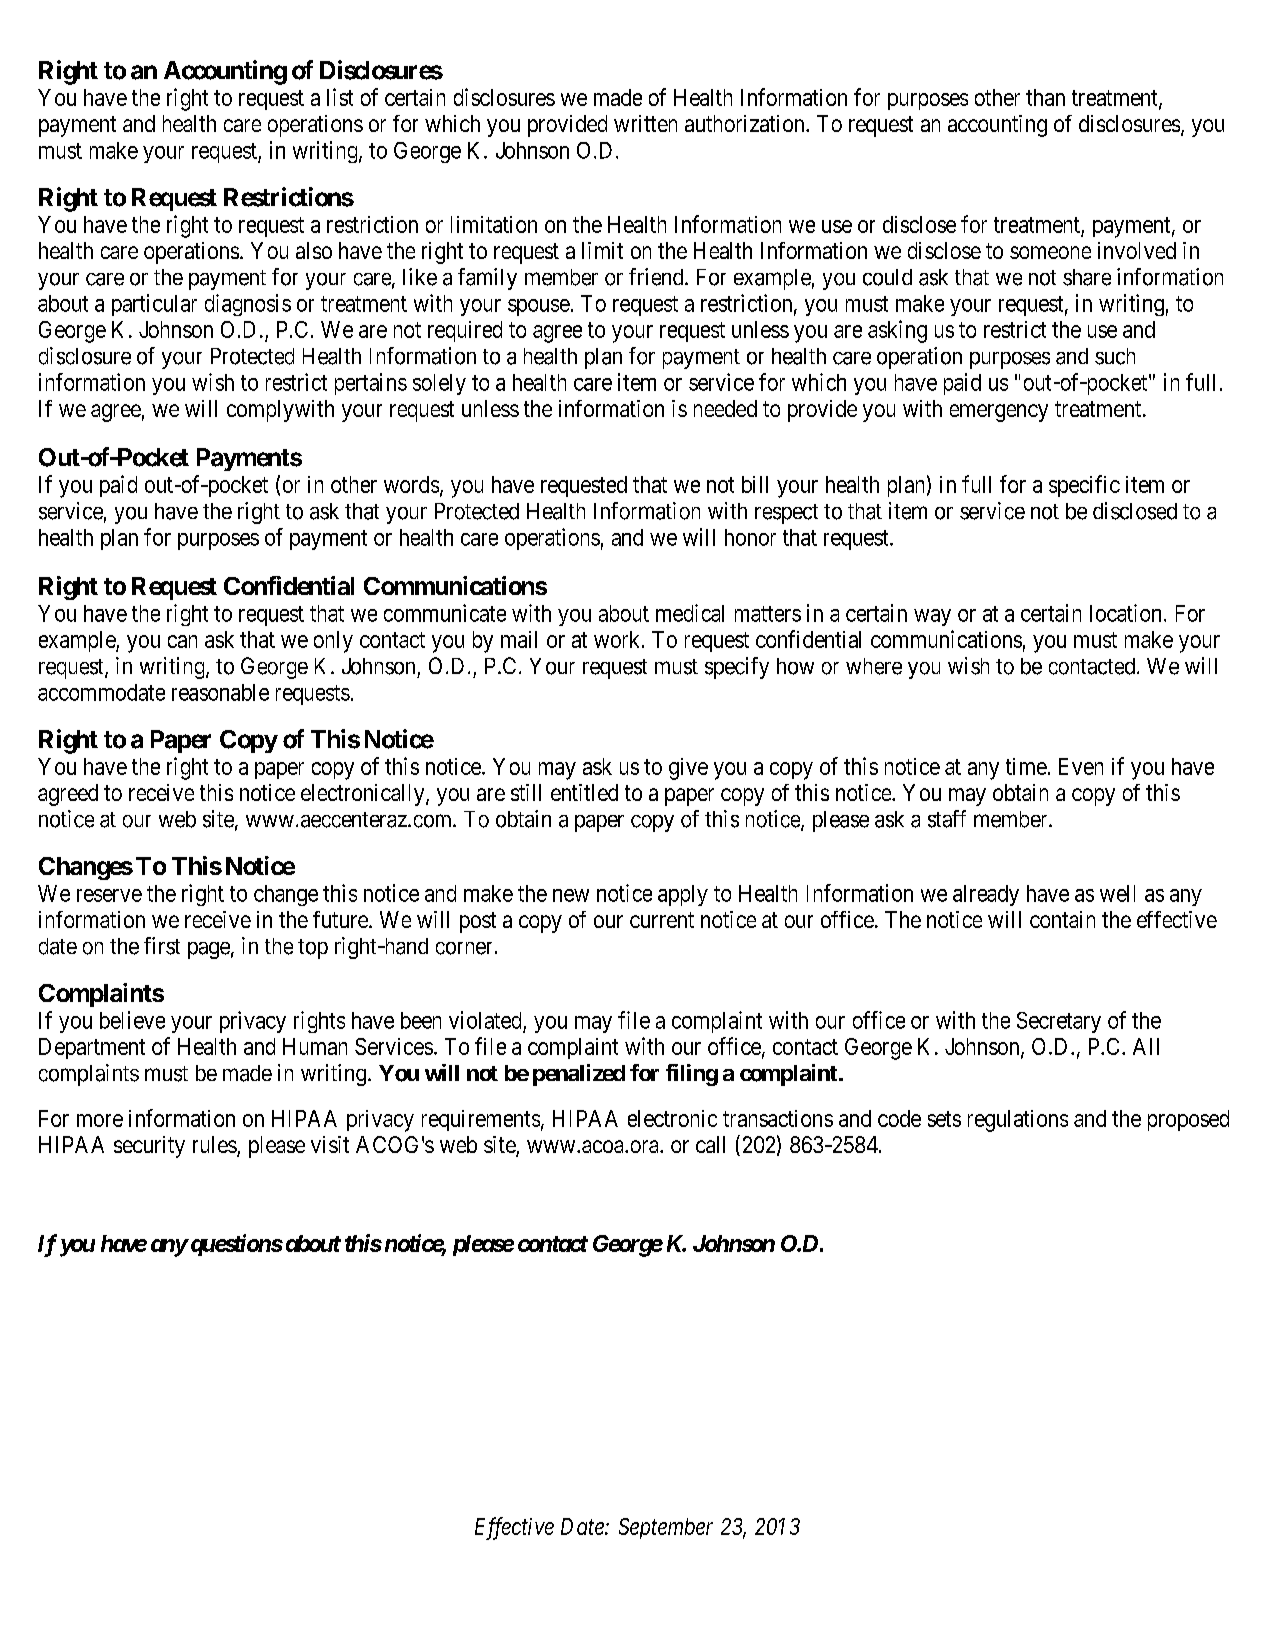 Image resolution: width=1274 pixels, height=1649 pixels. Describe the element at coordinates (1045, 97) in the screenshot. I see `than` at that location.
